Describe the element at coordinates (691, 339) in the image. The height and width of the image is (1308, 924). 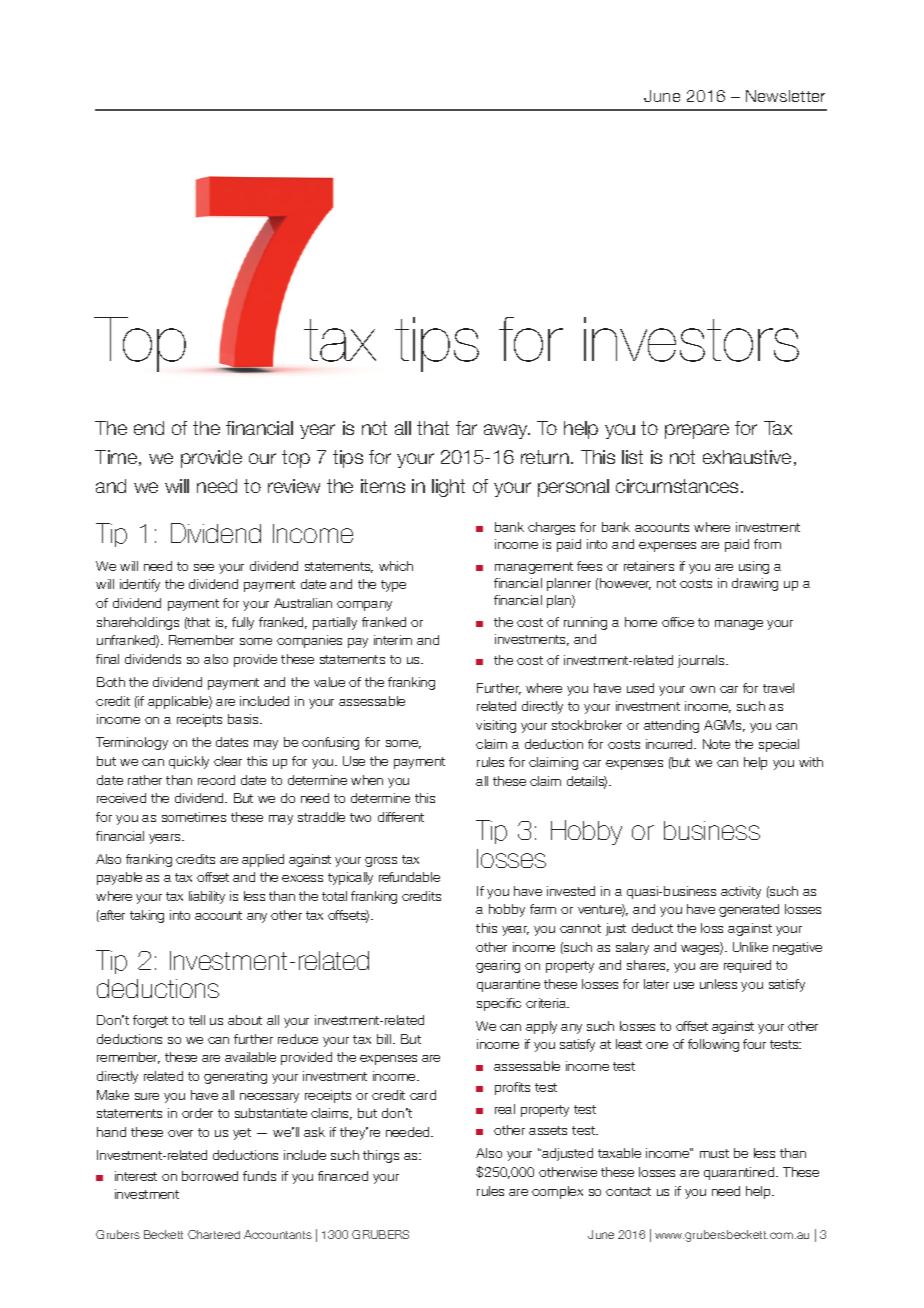
I see `investors` at that location.
